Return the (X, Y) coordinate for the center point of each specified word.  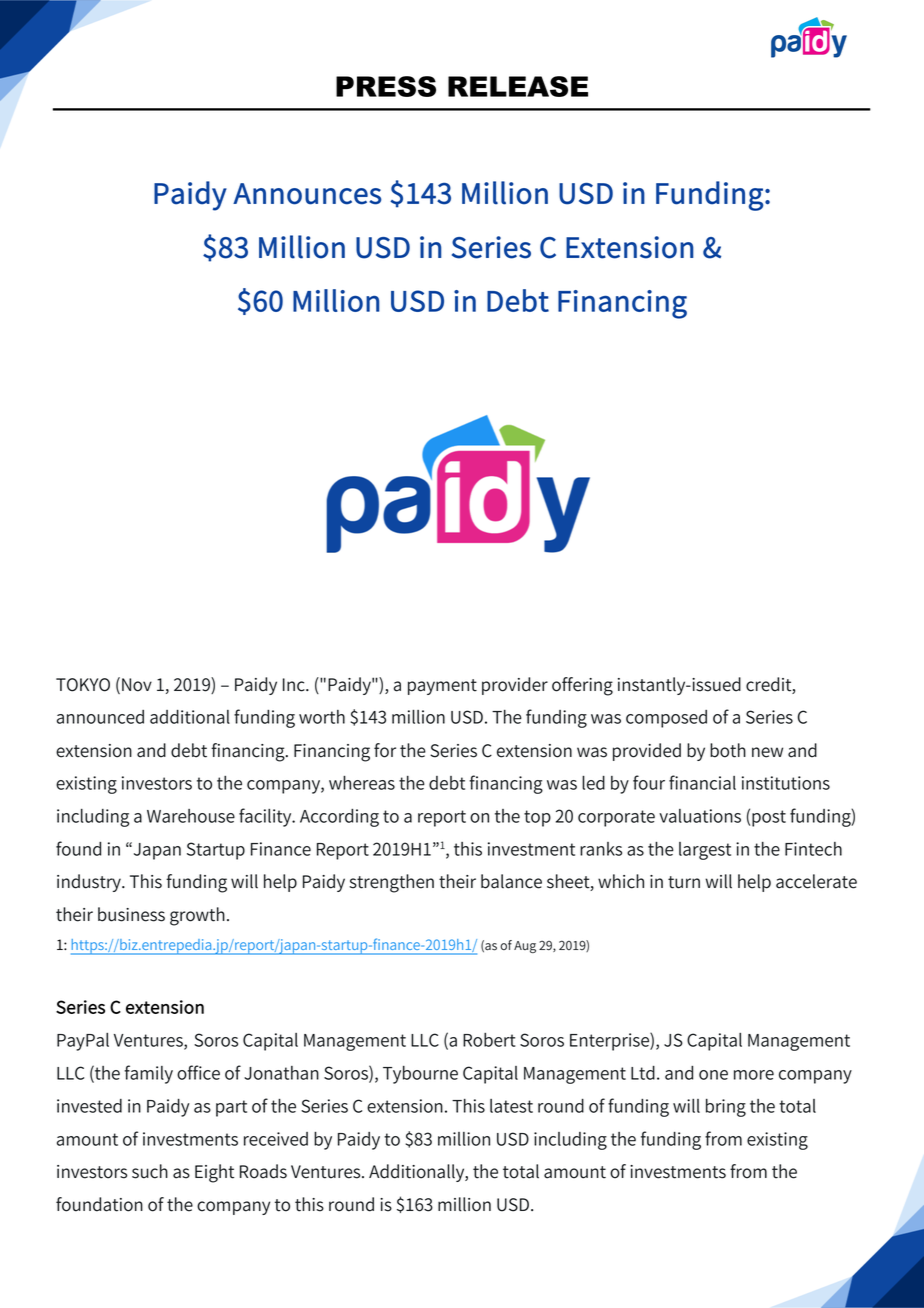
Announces (307, 194)
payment (442, 687)
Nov (137, 685)
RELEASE (518, 86)
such (150, 1171)
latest (511, 1106)
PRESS (386, 86)
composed (666, 719)
